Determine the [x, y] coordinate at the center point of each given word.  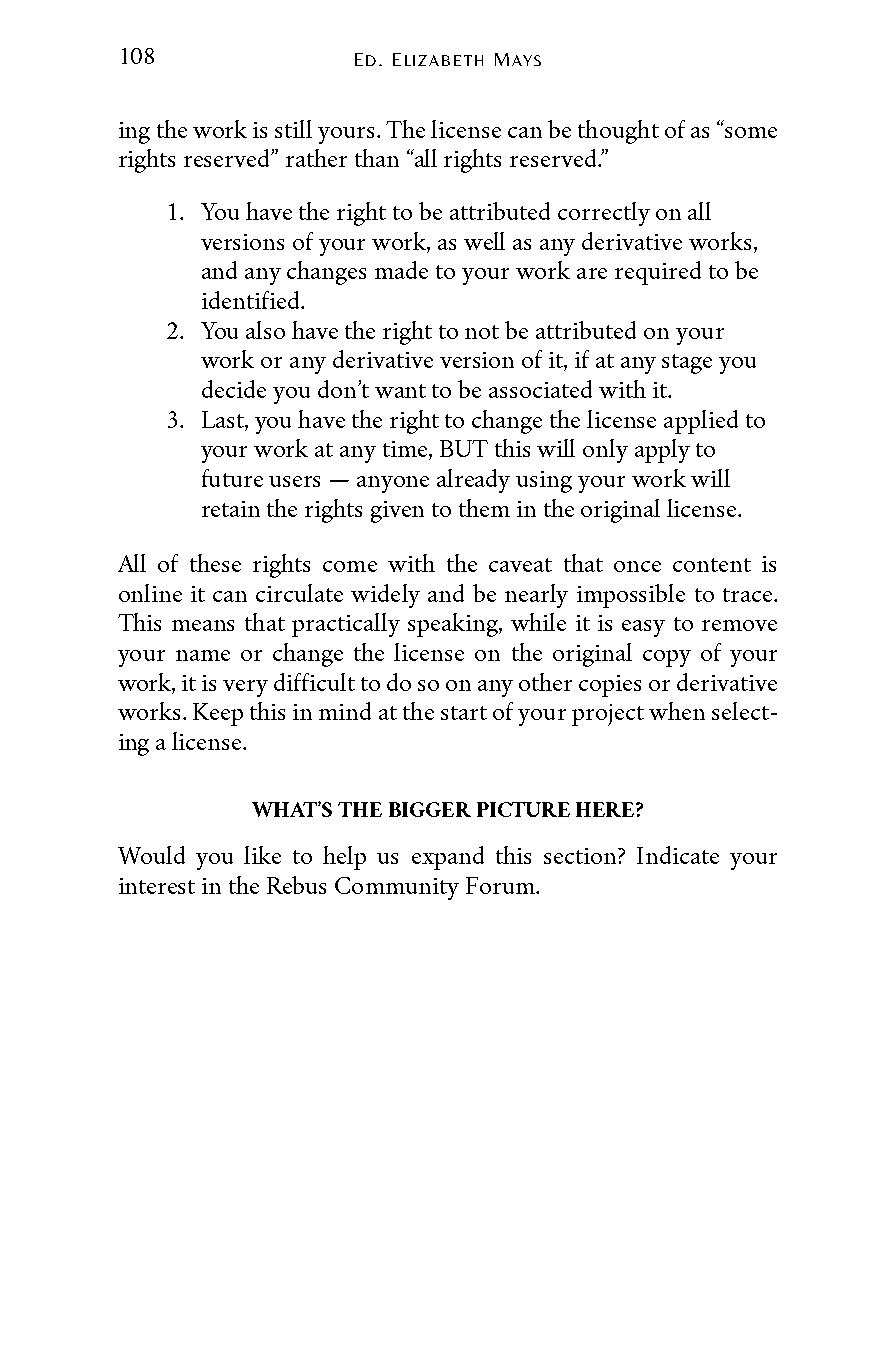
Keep [218, 714]
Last [224, 419]
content [712, 565]
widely [385, 596]
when [677, 711]
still [293, 129]
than [377, 158]
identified [252, 300]
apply [662, 451]
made [401, 270]
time [406, 450]
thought [618, 132]
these [215, 563]
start [464, 713]
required [658, 273]
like [262, 855]
